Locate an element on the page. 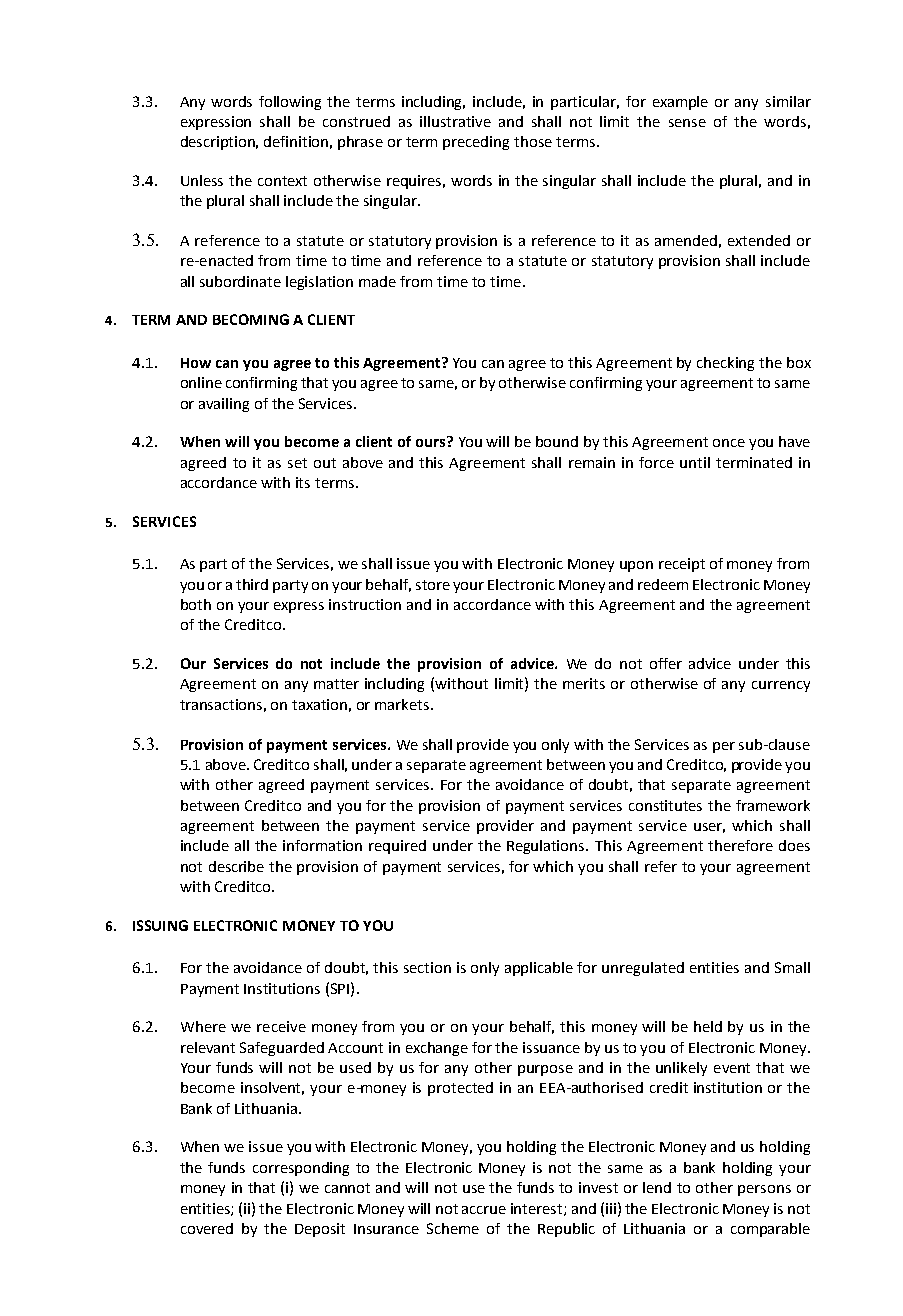 This image has width=903, height=1316. accrue is located at coordinates (484, 1210).
